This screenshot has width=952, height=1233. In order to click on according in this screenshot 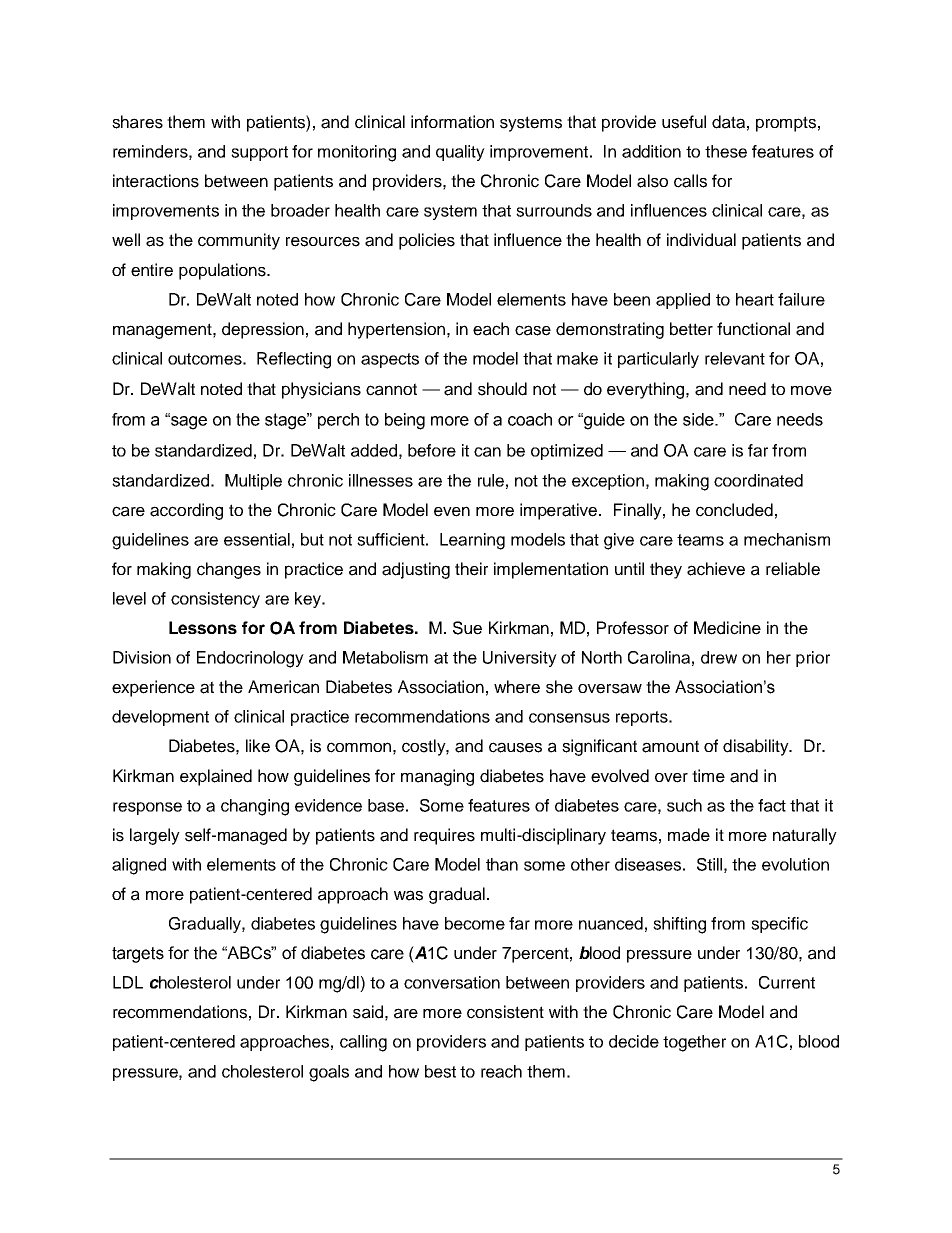, I will do `click(186, 511)`.
